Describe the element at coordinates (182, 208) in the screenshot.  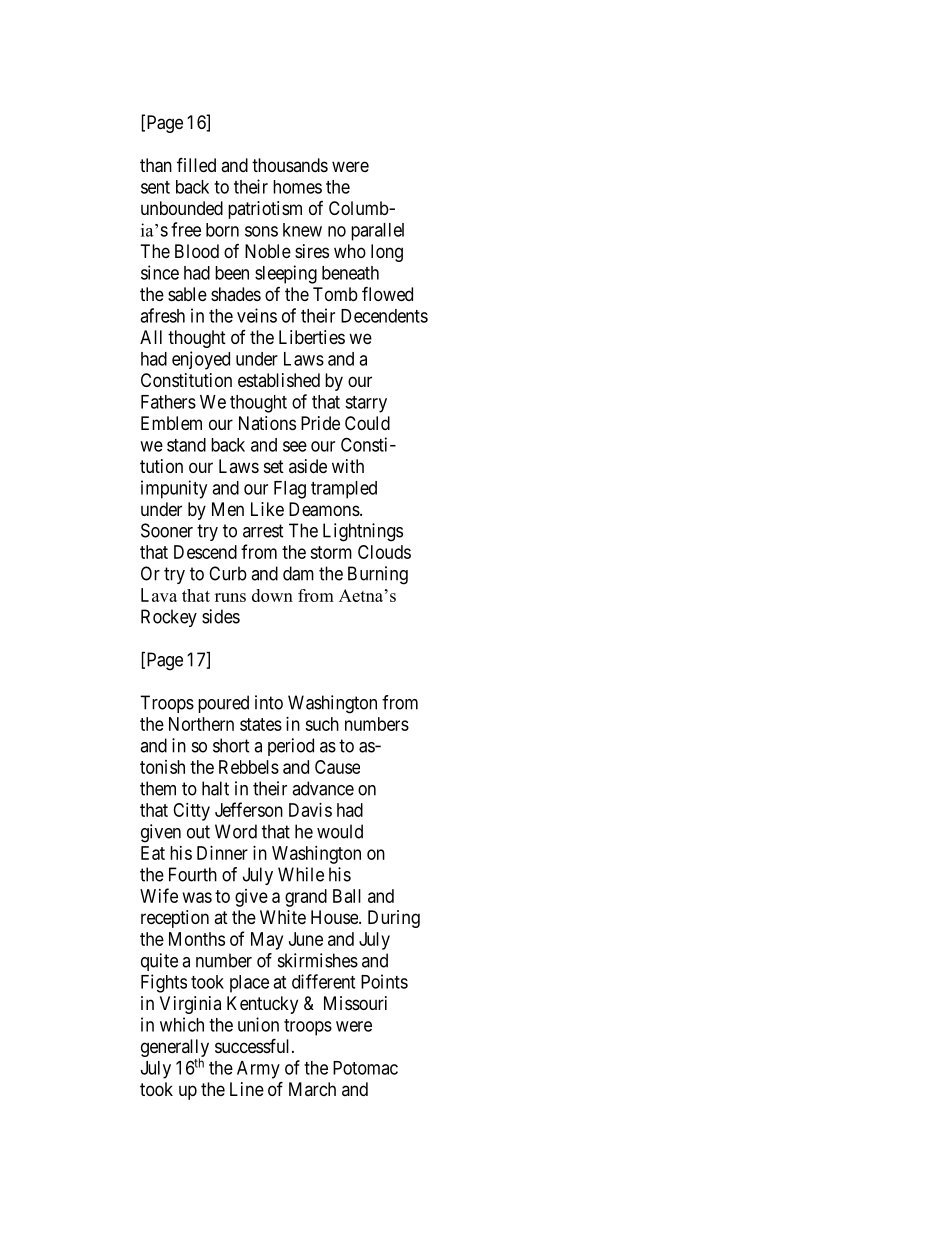
I see `unbounded` at that location.
